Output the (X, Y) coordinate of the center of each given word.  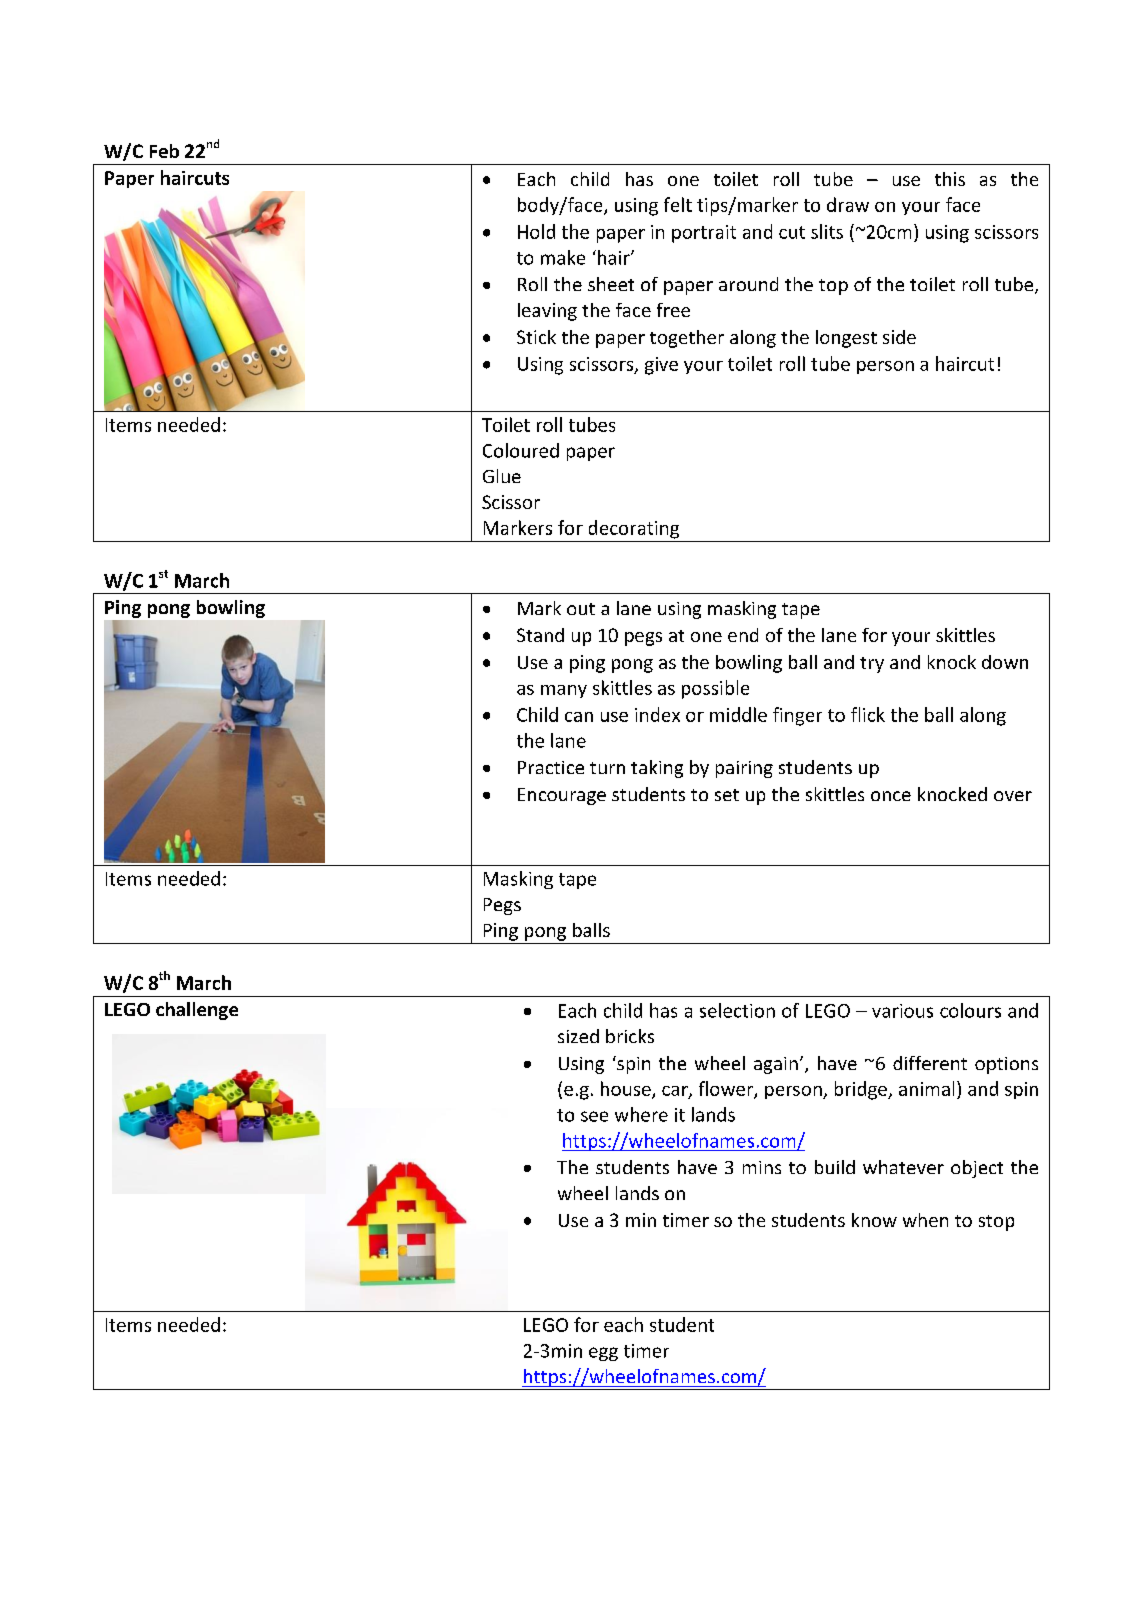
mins (762, 1167)
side (899, 337)
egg (603, 1354)
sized (578, 1036)
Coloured (521, 450)
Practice (551, 767)
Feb (164, 151)
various (902, 1011)
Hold (536, 231)
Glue (502, 476)
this (950, 179)
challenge (197, 1011)
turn (607, 768)
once (891, 796)
